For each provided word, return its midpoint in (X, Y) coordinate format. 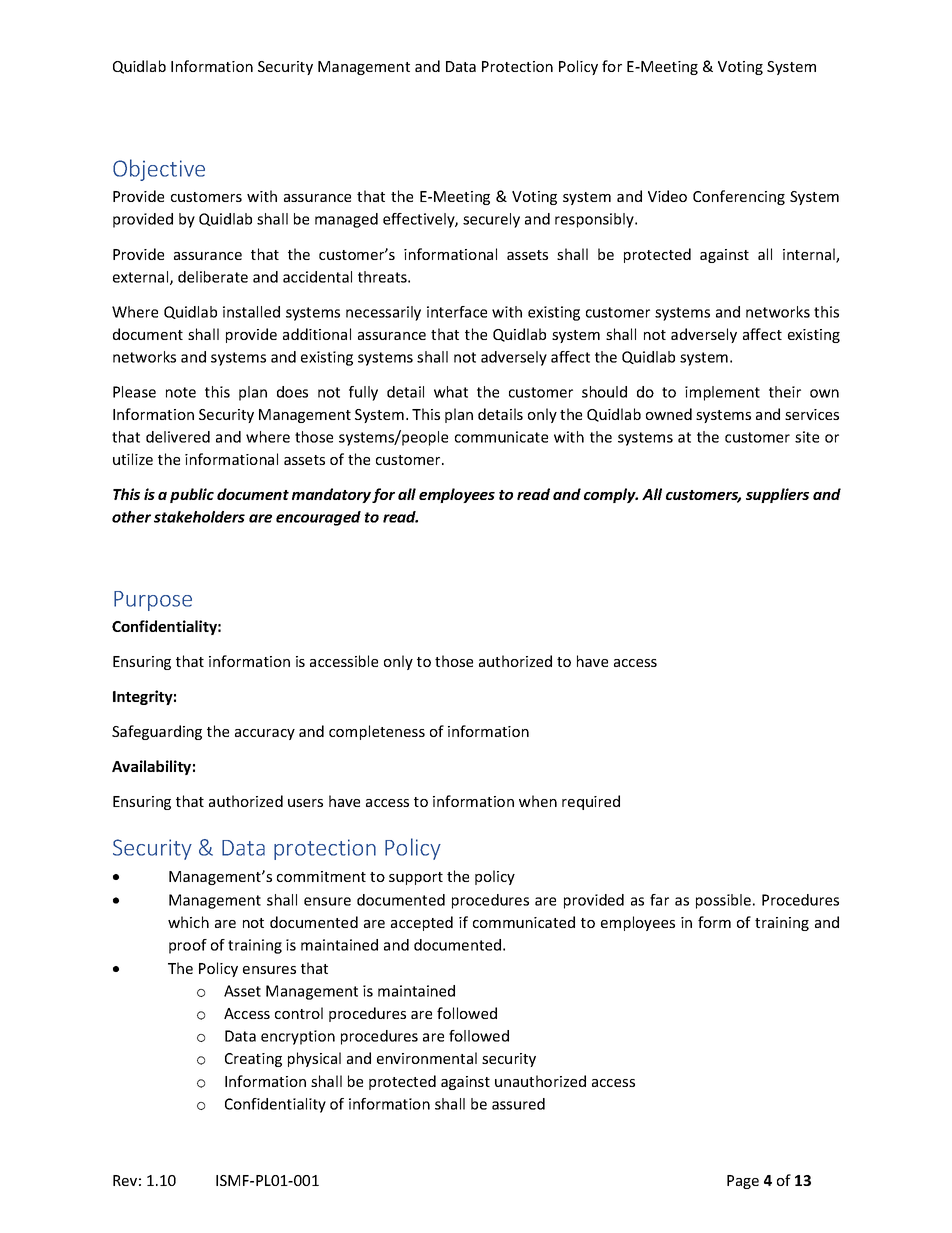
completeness (377, 732)
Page (743, 1182)
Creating (253, 1060)
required (591, 802)
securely (491, 220)
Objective (159, 170)
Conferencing (739, 197)
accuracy (265, 734)
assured (518, 1104)
